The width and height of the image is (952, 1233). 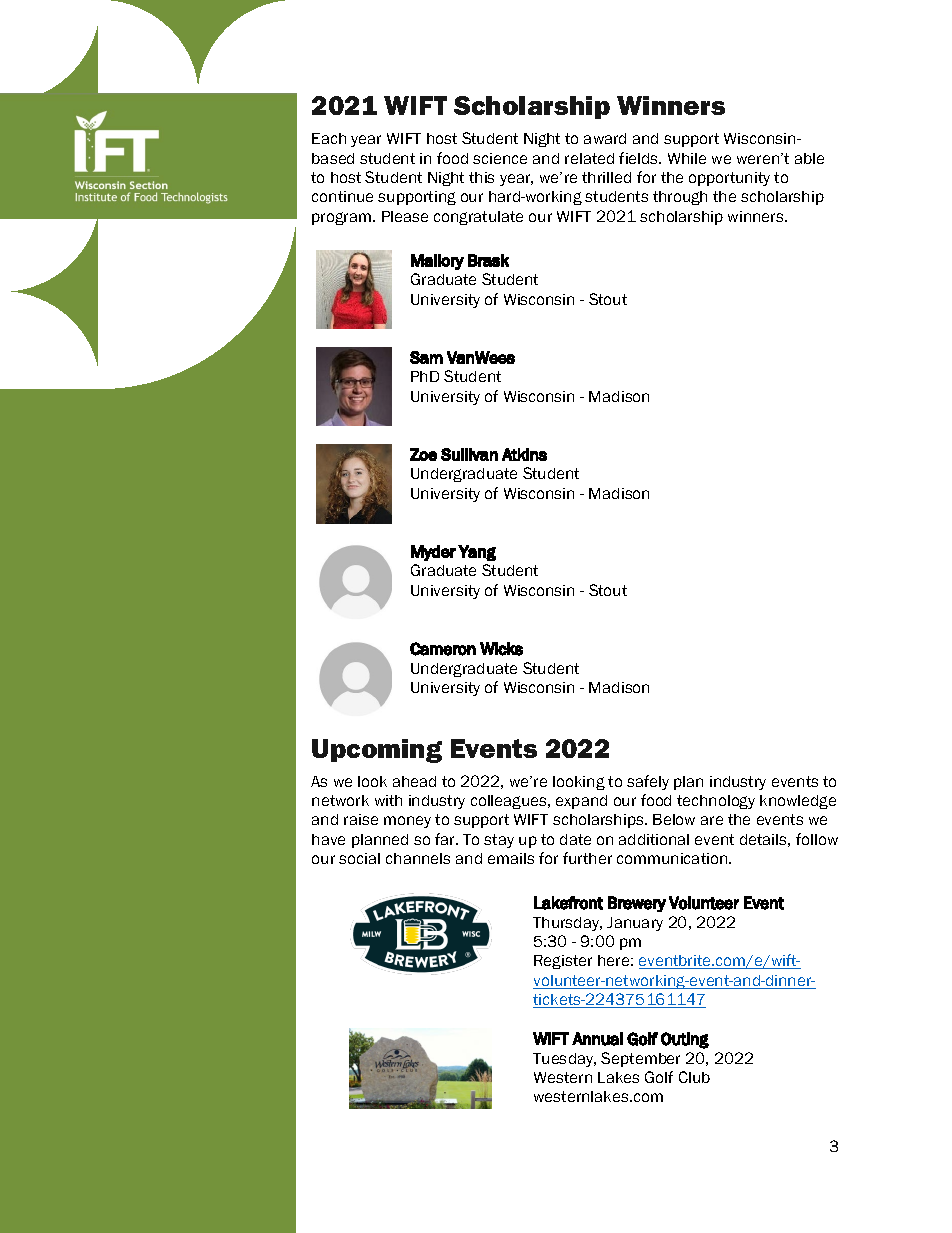 What do you see at coordinates (589, 158) in the image?
I see `related` at bounding box center [589, 158].
